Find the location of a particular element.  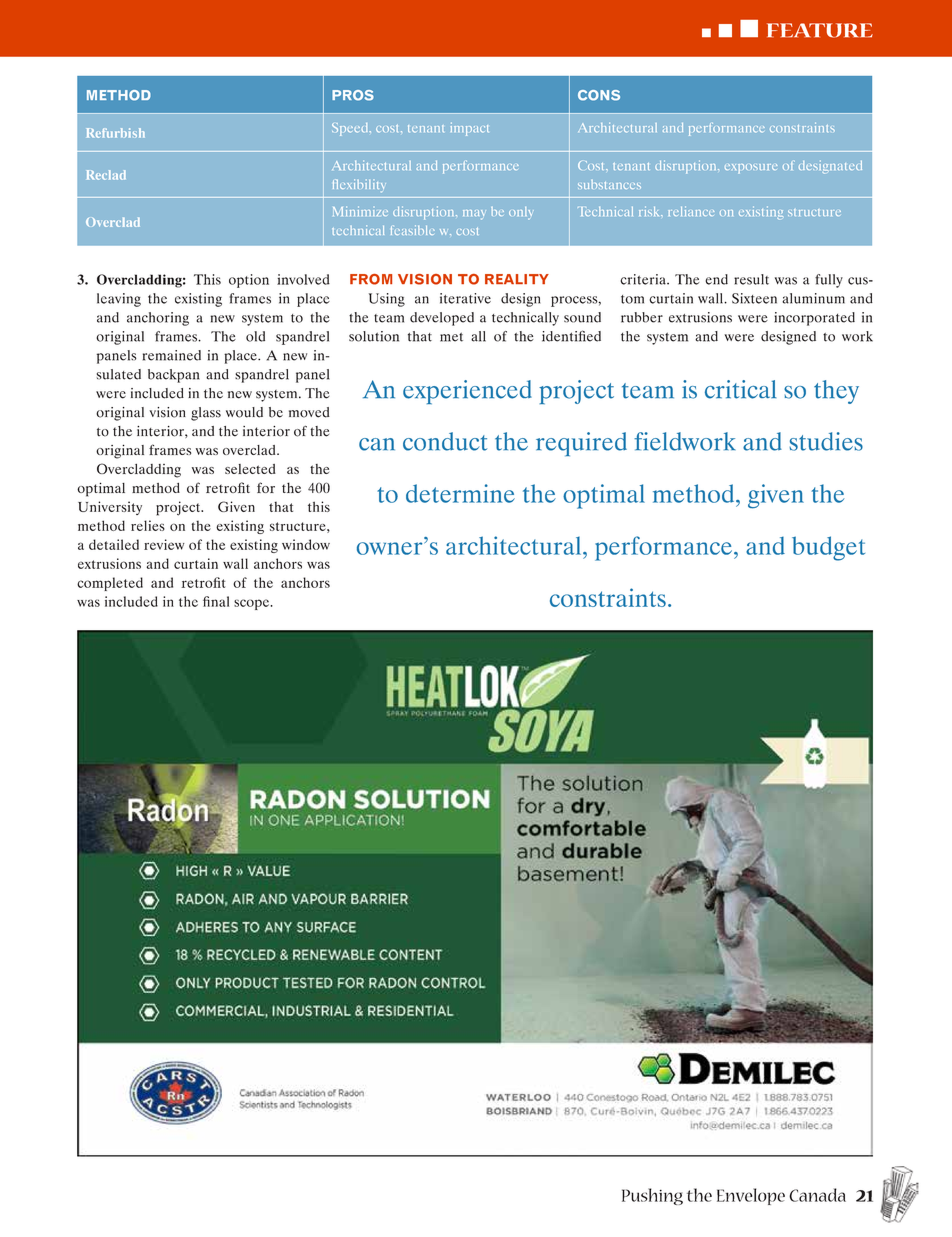

FEATURE is located at coordinates (820, 30).
